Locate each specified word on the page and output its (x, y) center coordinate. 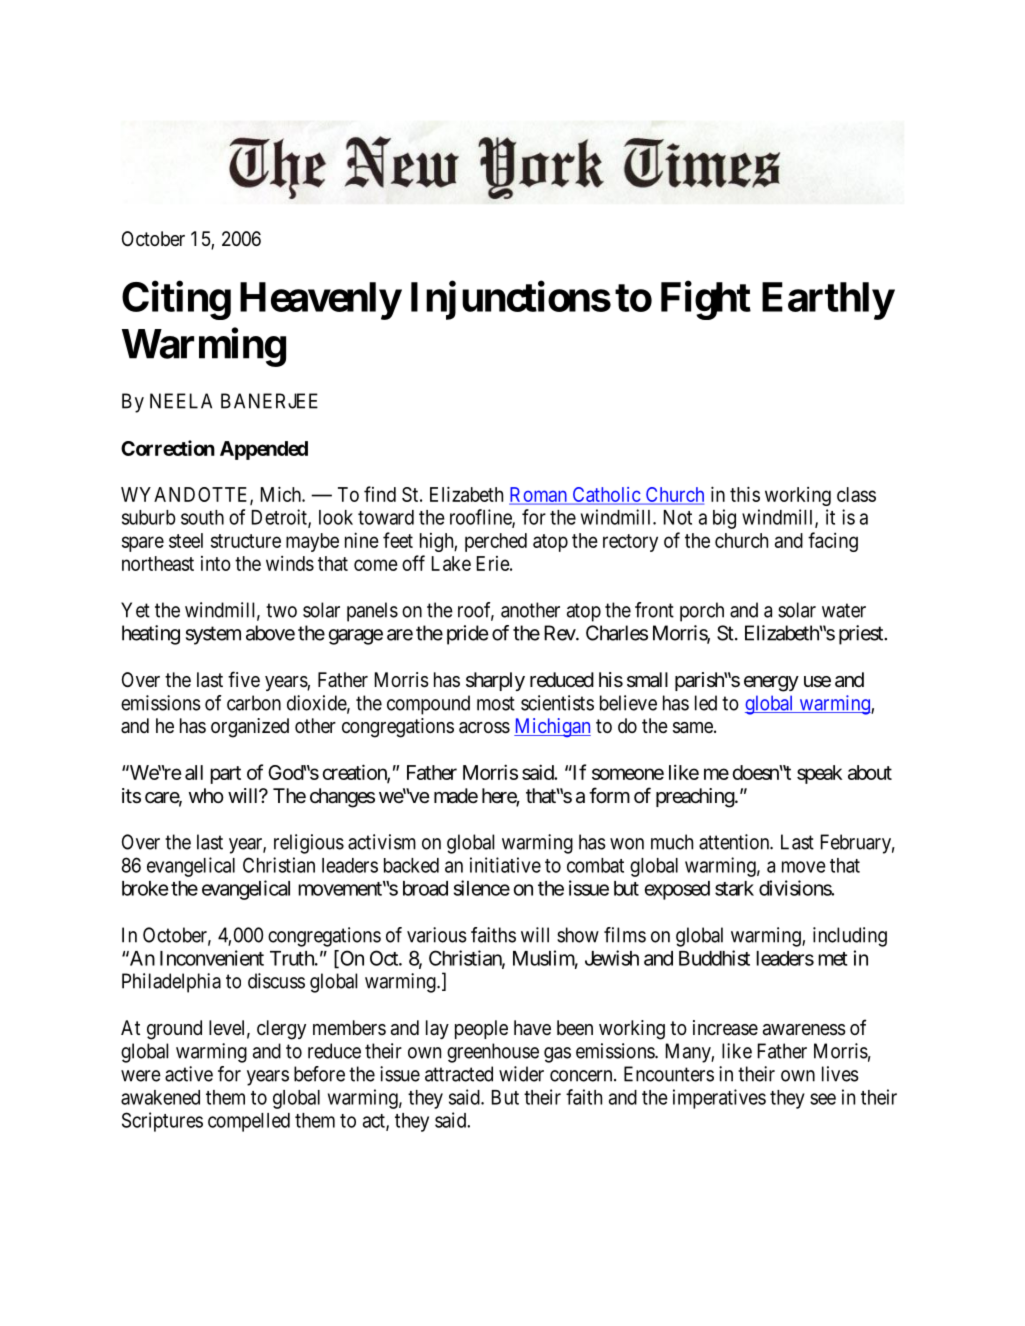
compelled (249, 1122)
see (823, 1099)
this (745, 494)
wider (521, 1074)
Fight (706, 300)
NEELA (181, 401)
